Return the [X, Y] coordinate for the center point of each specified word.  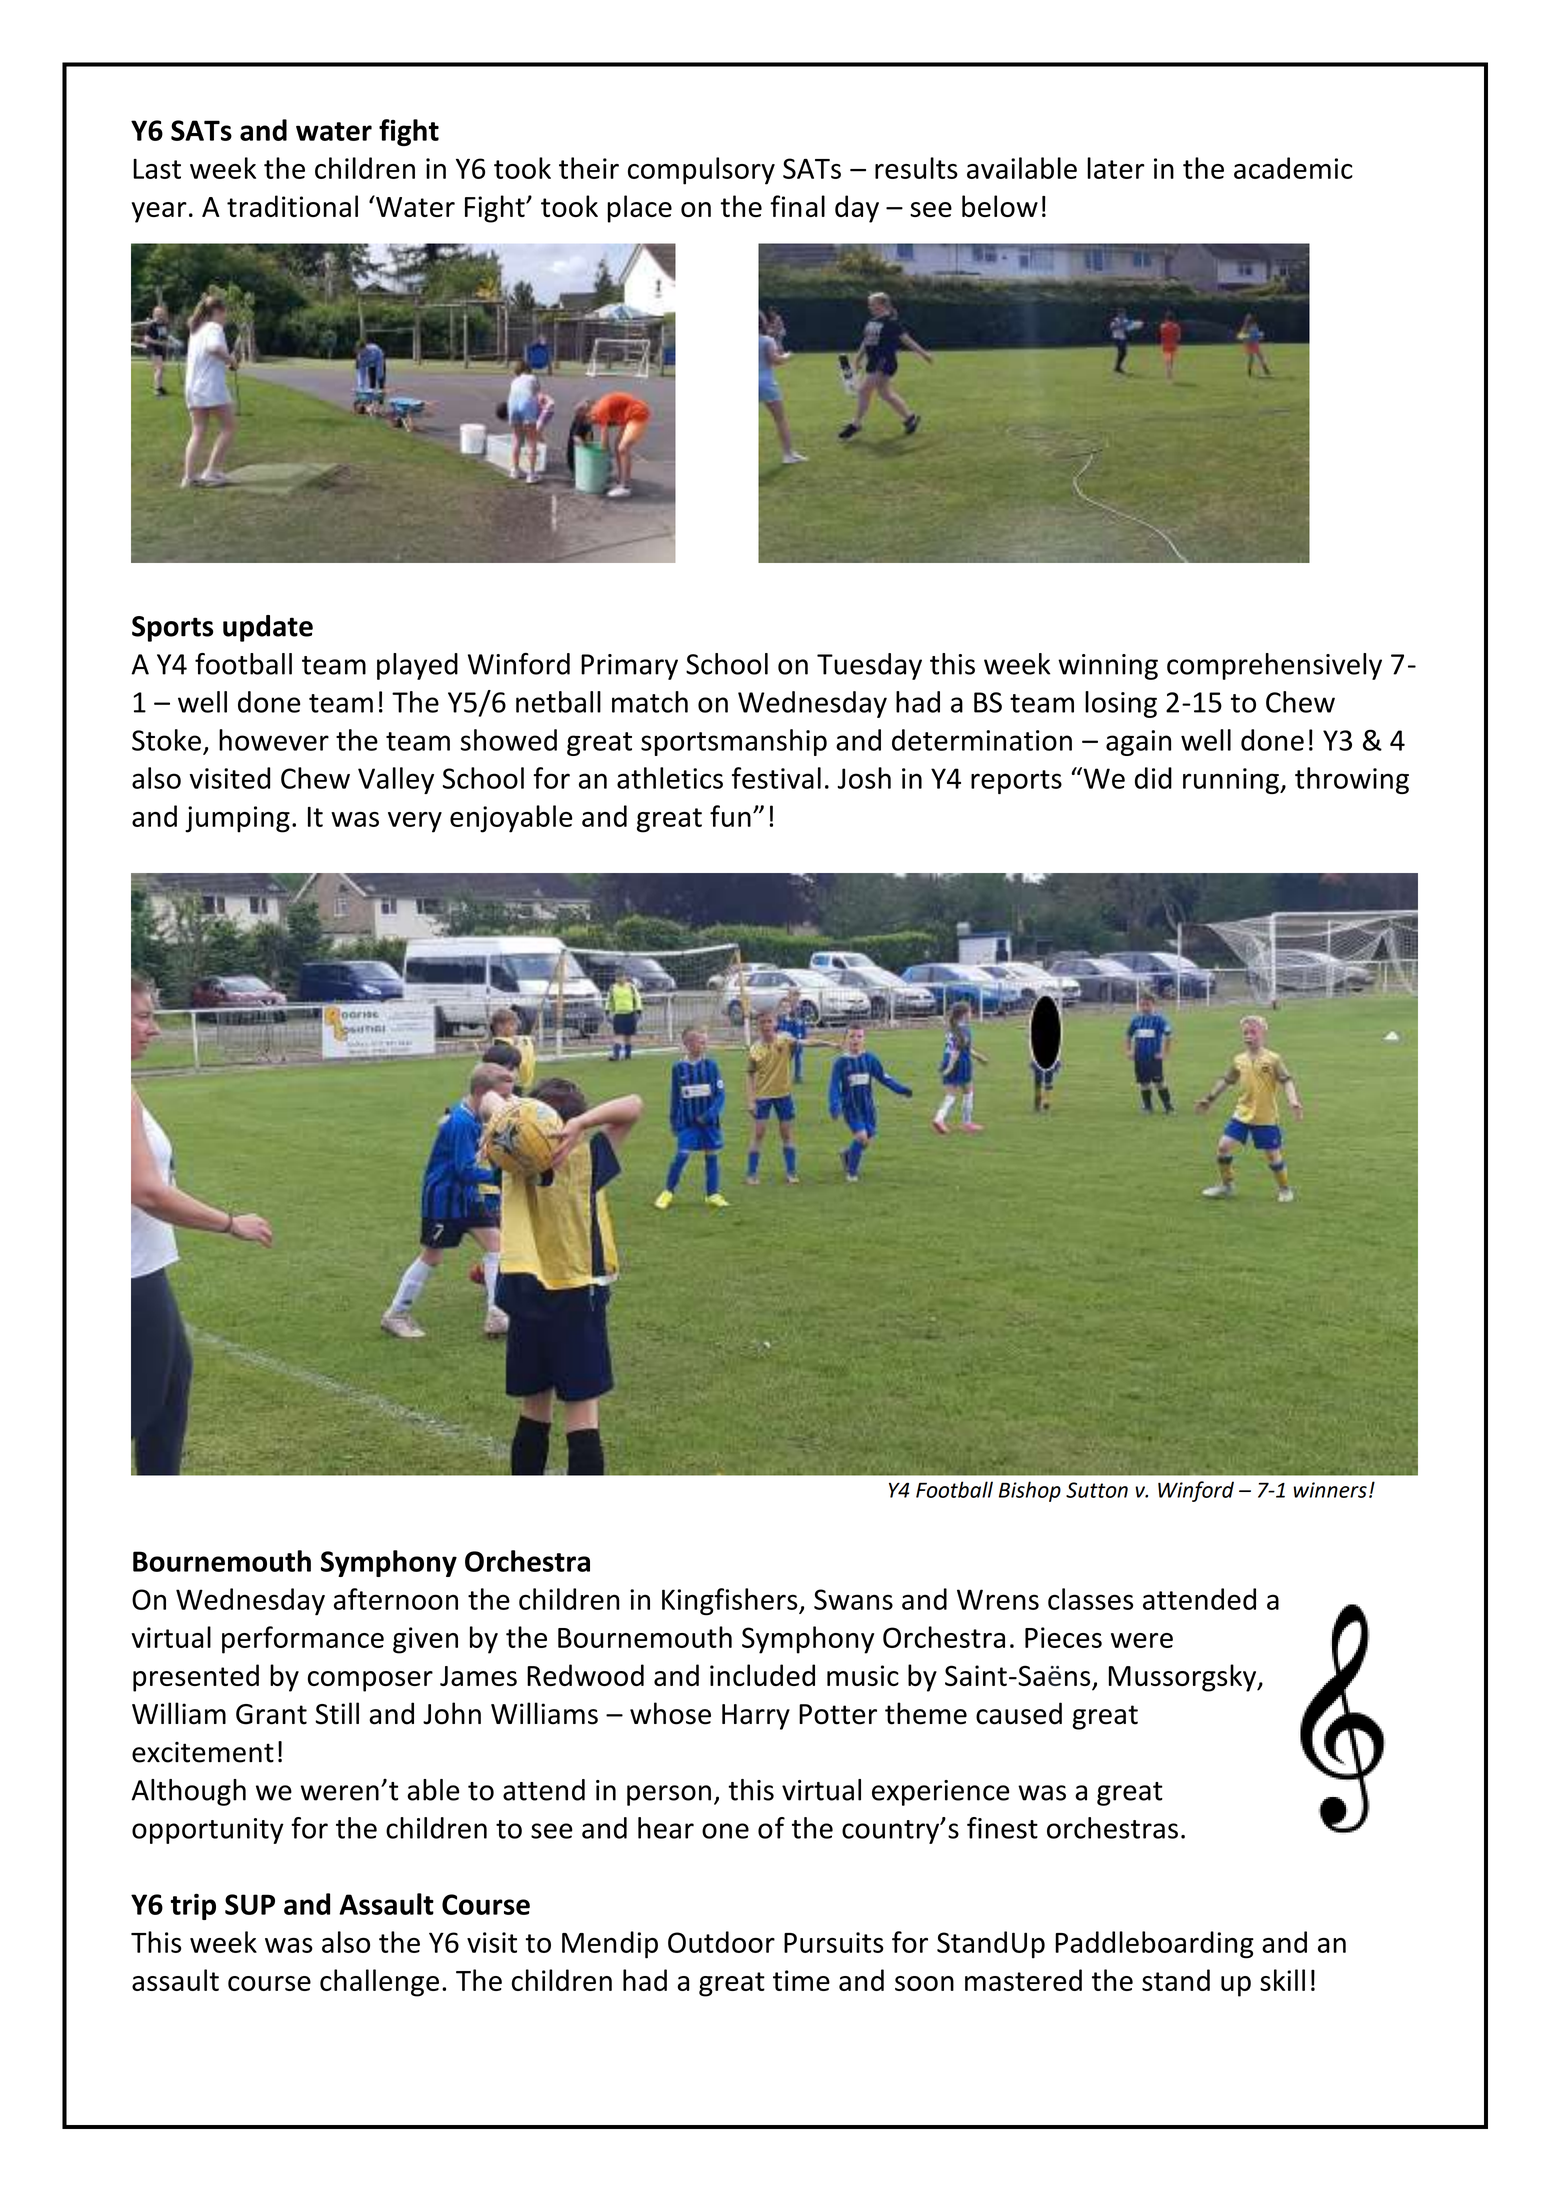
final [797, 206]
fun [730, 816]
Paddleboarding [1154, 1945]
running [1232, 781]
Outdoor [721, 1942]
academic [1293, 168]
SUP [250, 1904]
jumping [237, 819]
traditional [292, 206]
